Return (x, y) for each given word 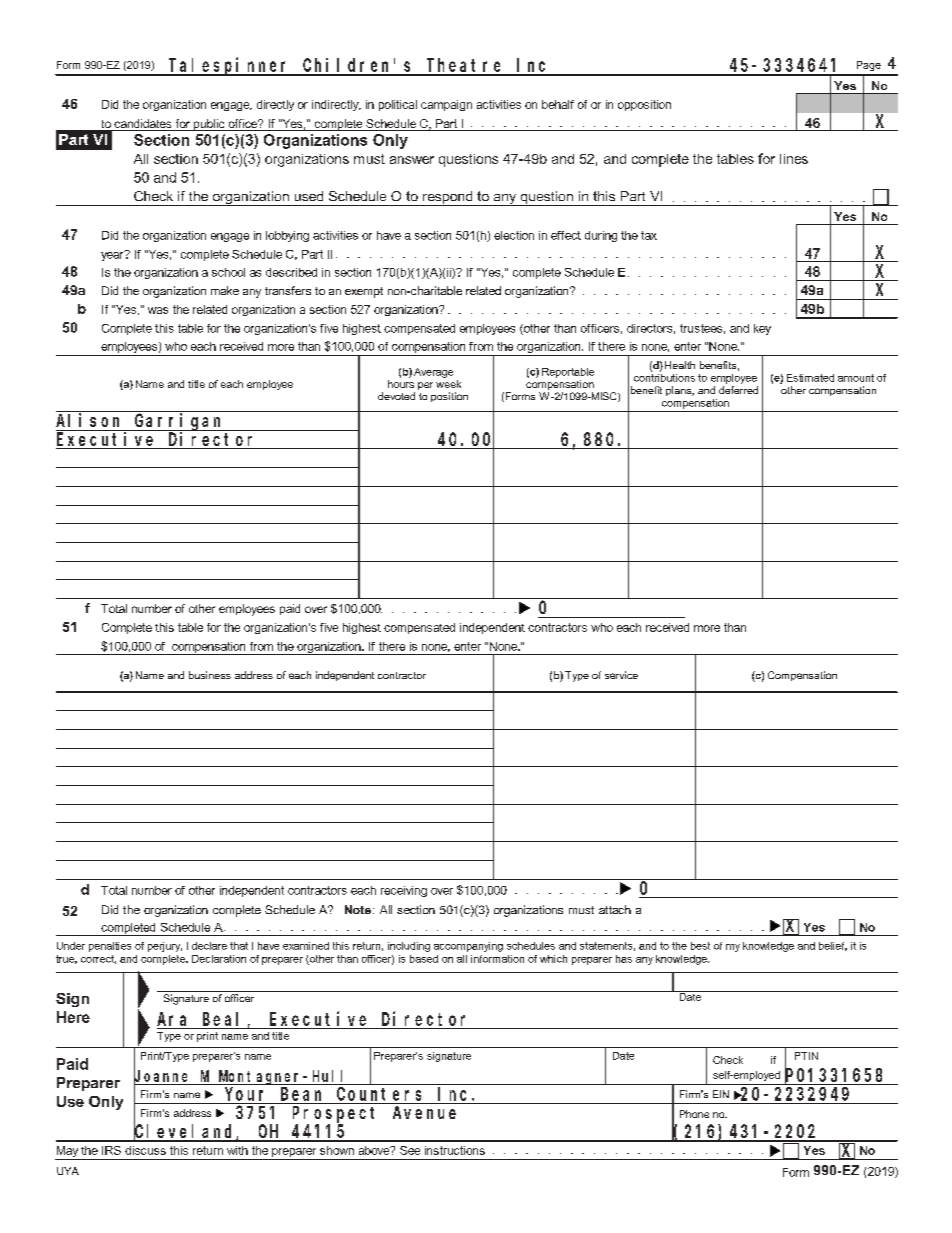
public (209, 125)
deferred (738, 390)
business (210, 675)
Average (433, 373)
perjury (165, 947)
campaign (446, 105)
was (158, 310)
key (762, 329)
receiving (404, 891)
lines (794, 159)
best (700, 946)
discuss (145, 1150)
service (621, 675)
